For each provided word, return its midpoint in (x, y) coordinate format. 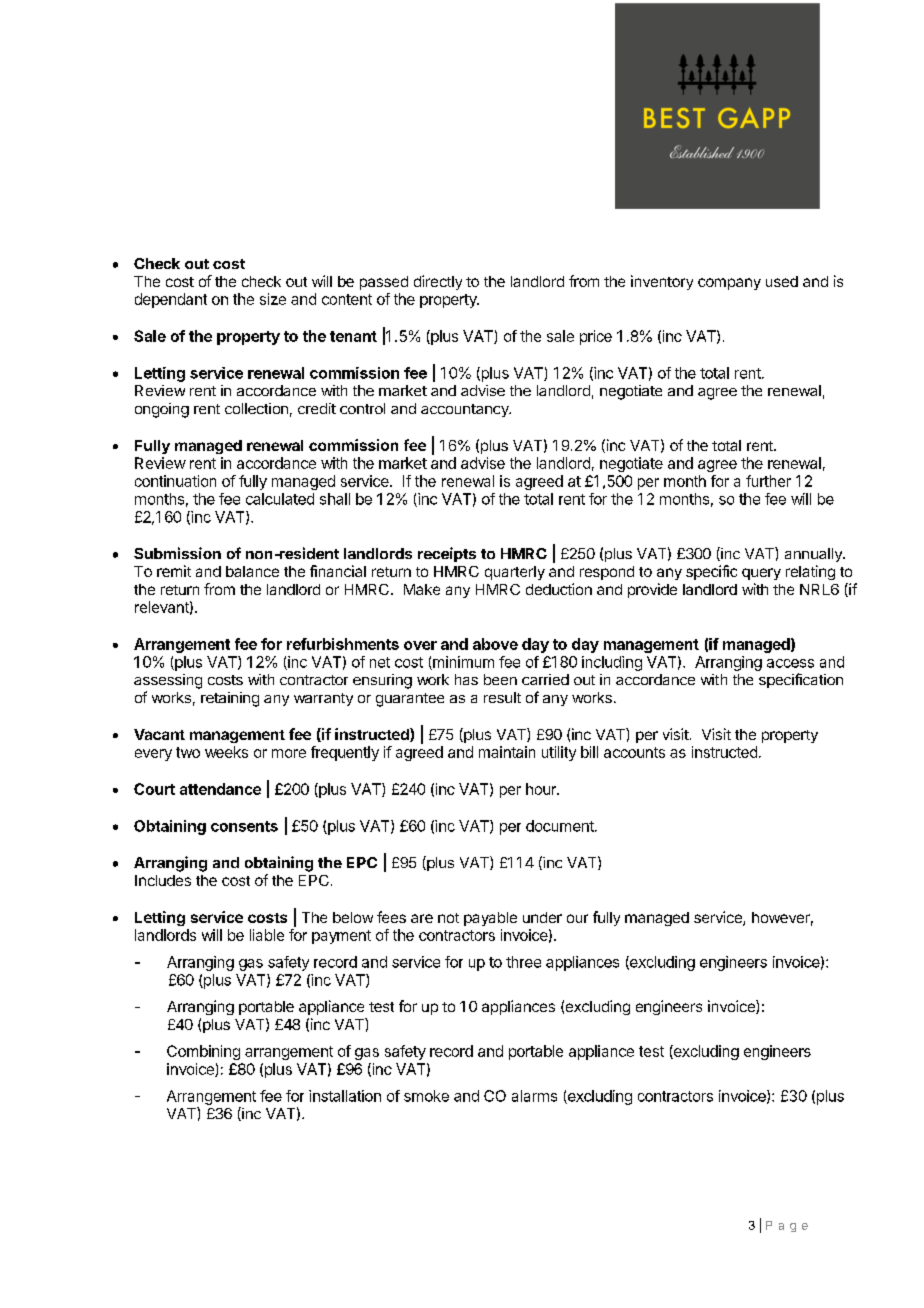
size (273, 299)
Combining (203, 1052)
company (729, 284)
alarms (534, 1096)
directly (438, 282)
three (523, 962)
